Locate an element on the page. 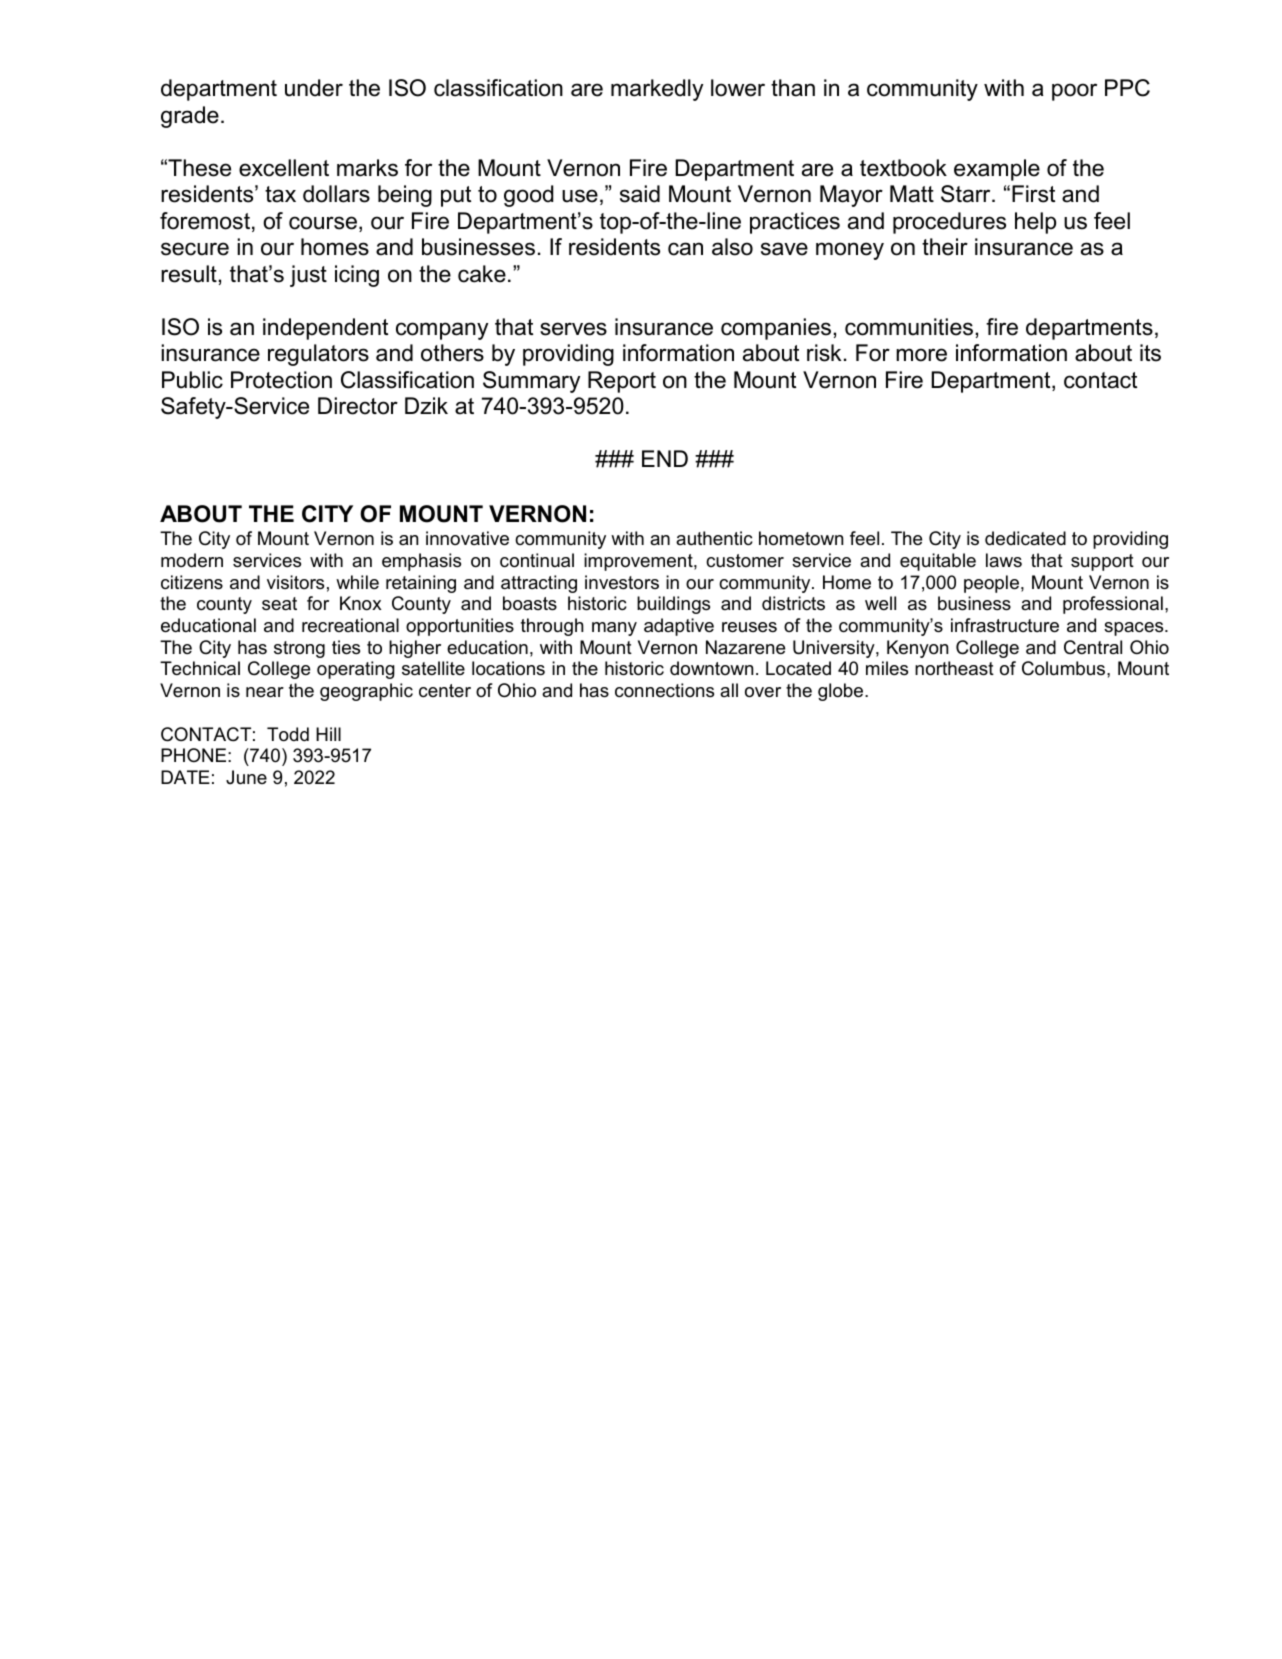 The height and width of the document is (1659, 1282). their is located at coordinates (945, 247).
